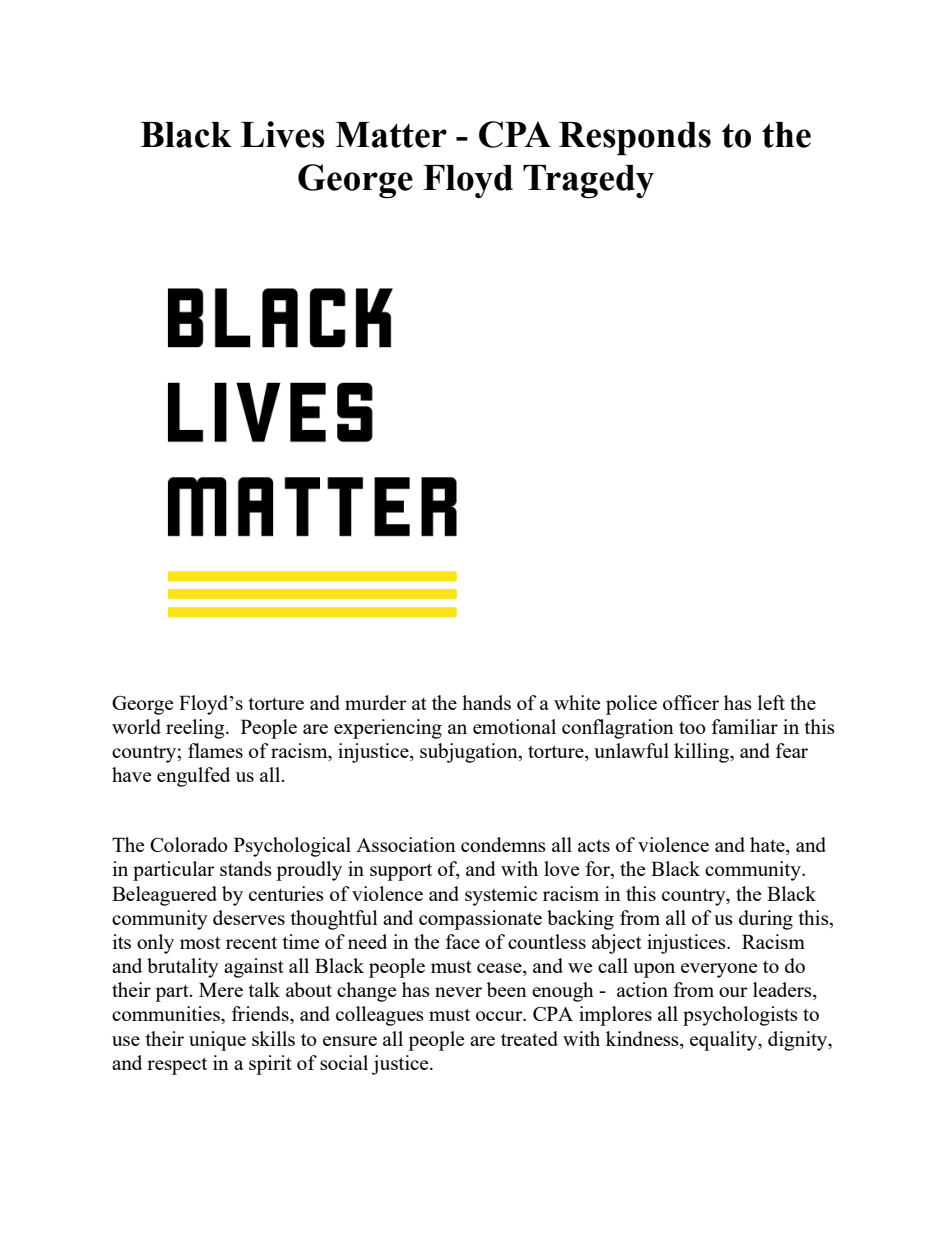 The image size is (952, 1233). I want to click on Tragedy, so click(588, 181).
